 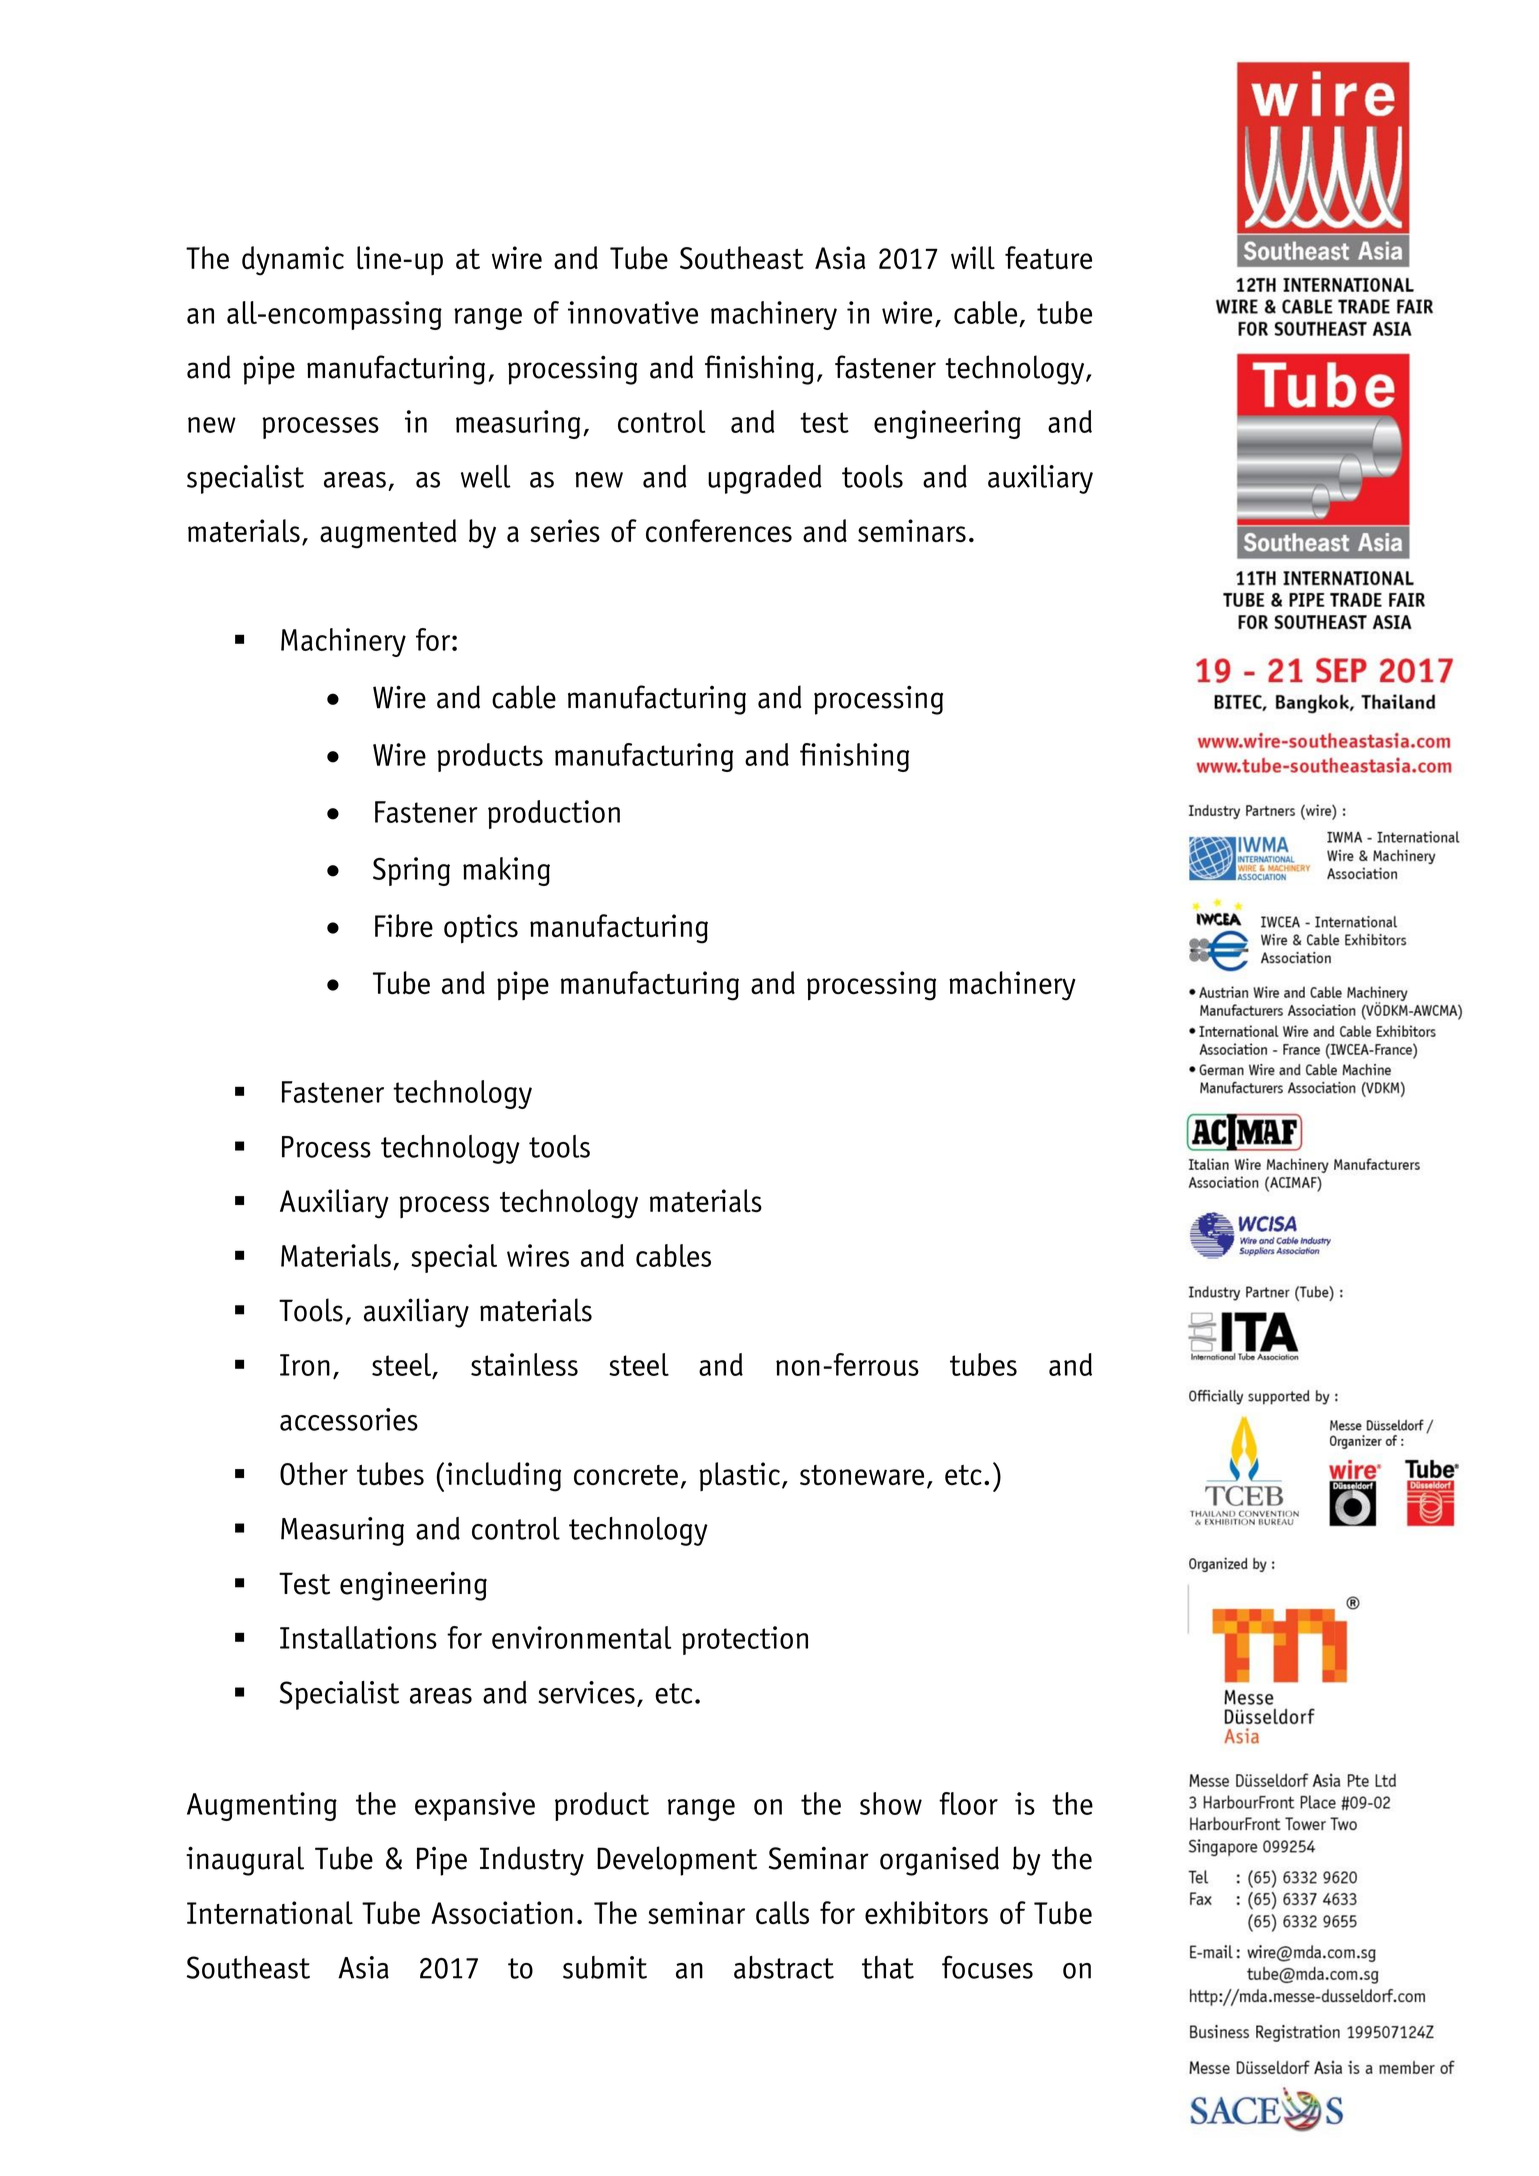 What do you see at coordinates (404, 926) in the page?
I see `Fibre` at bounding box center [404, 926].
